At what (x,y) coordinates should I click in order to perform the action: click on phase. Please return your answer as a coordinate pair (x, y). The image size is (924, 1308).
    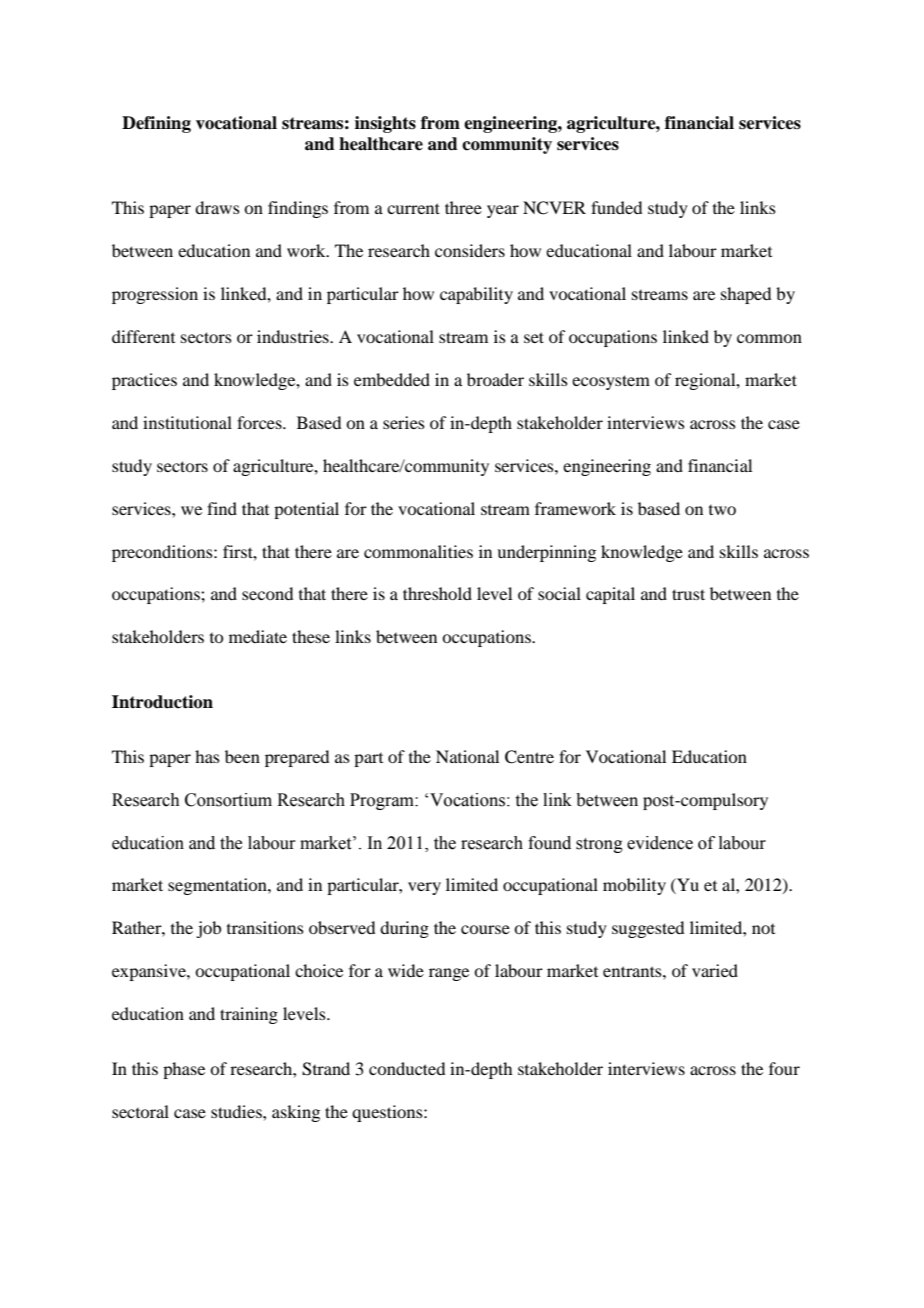
    Looking at the image, I should click on (184, 1070).
